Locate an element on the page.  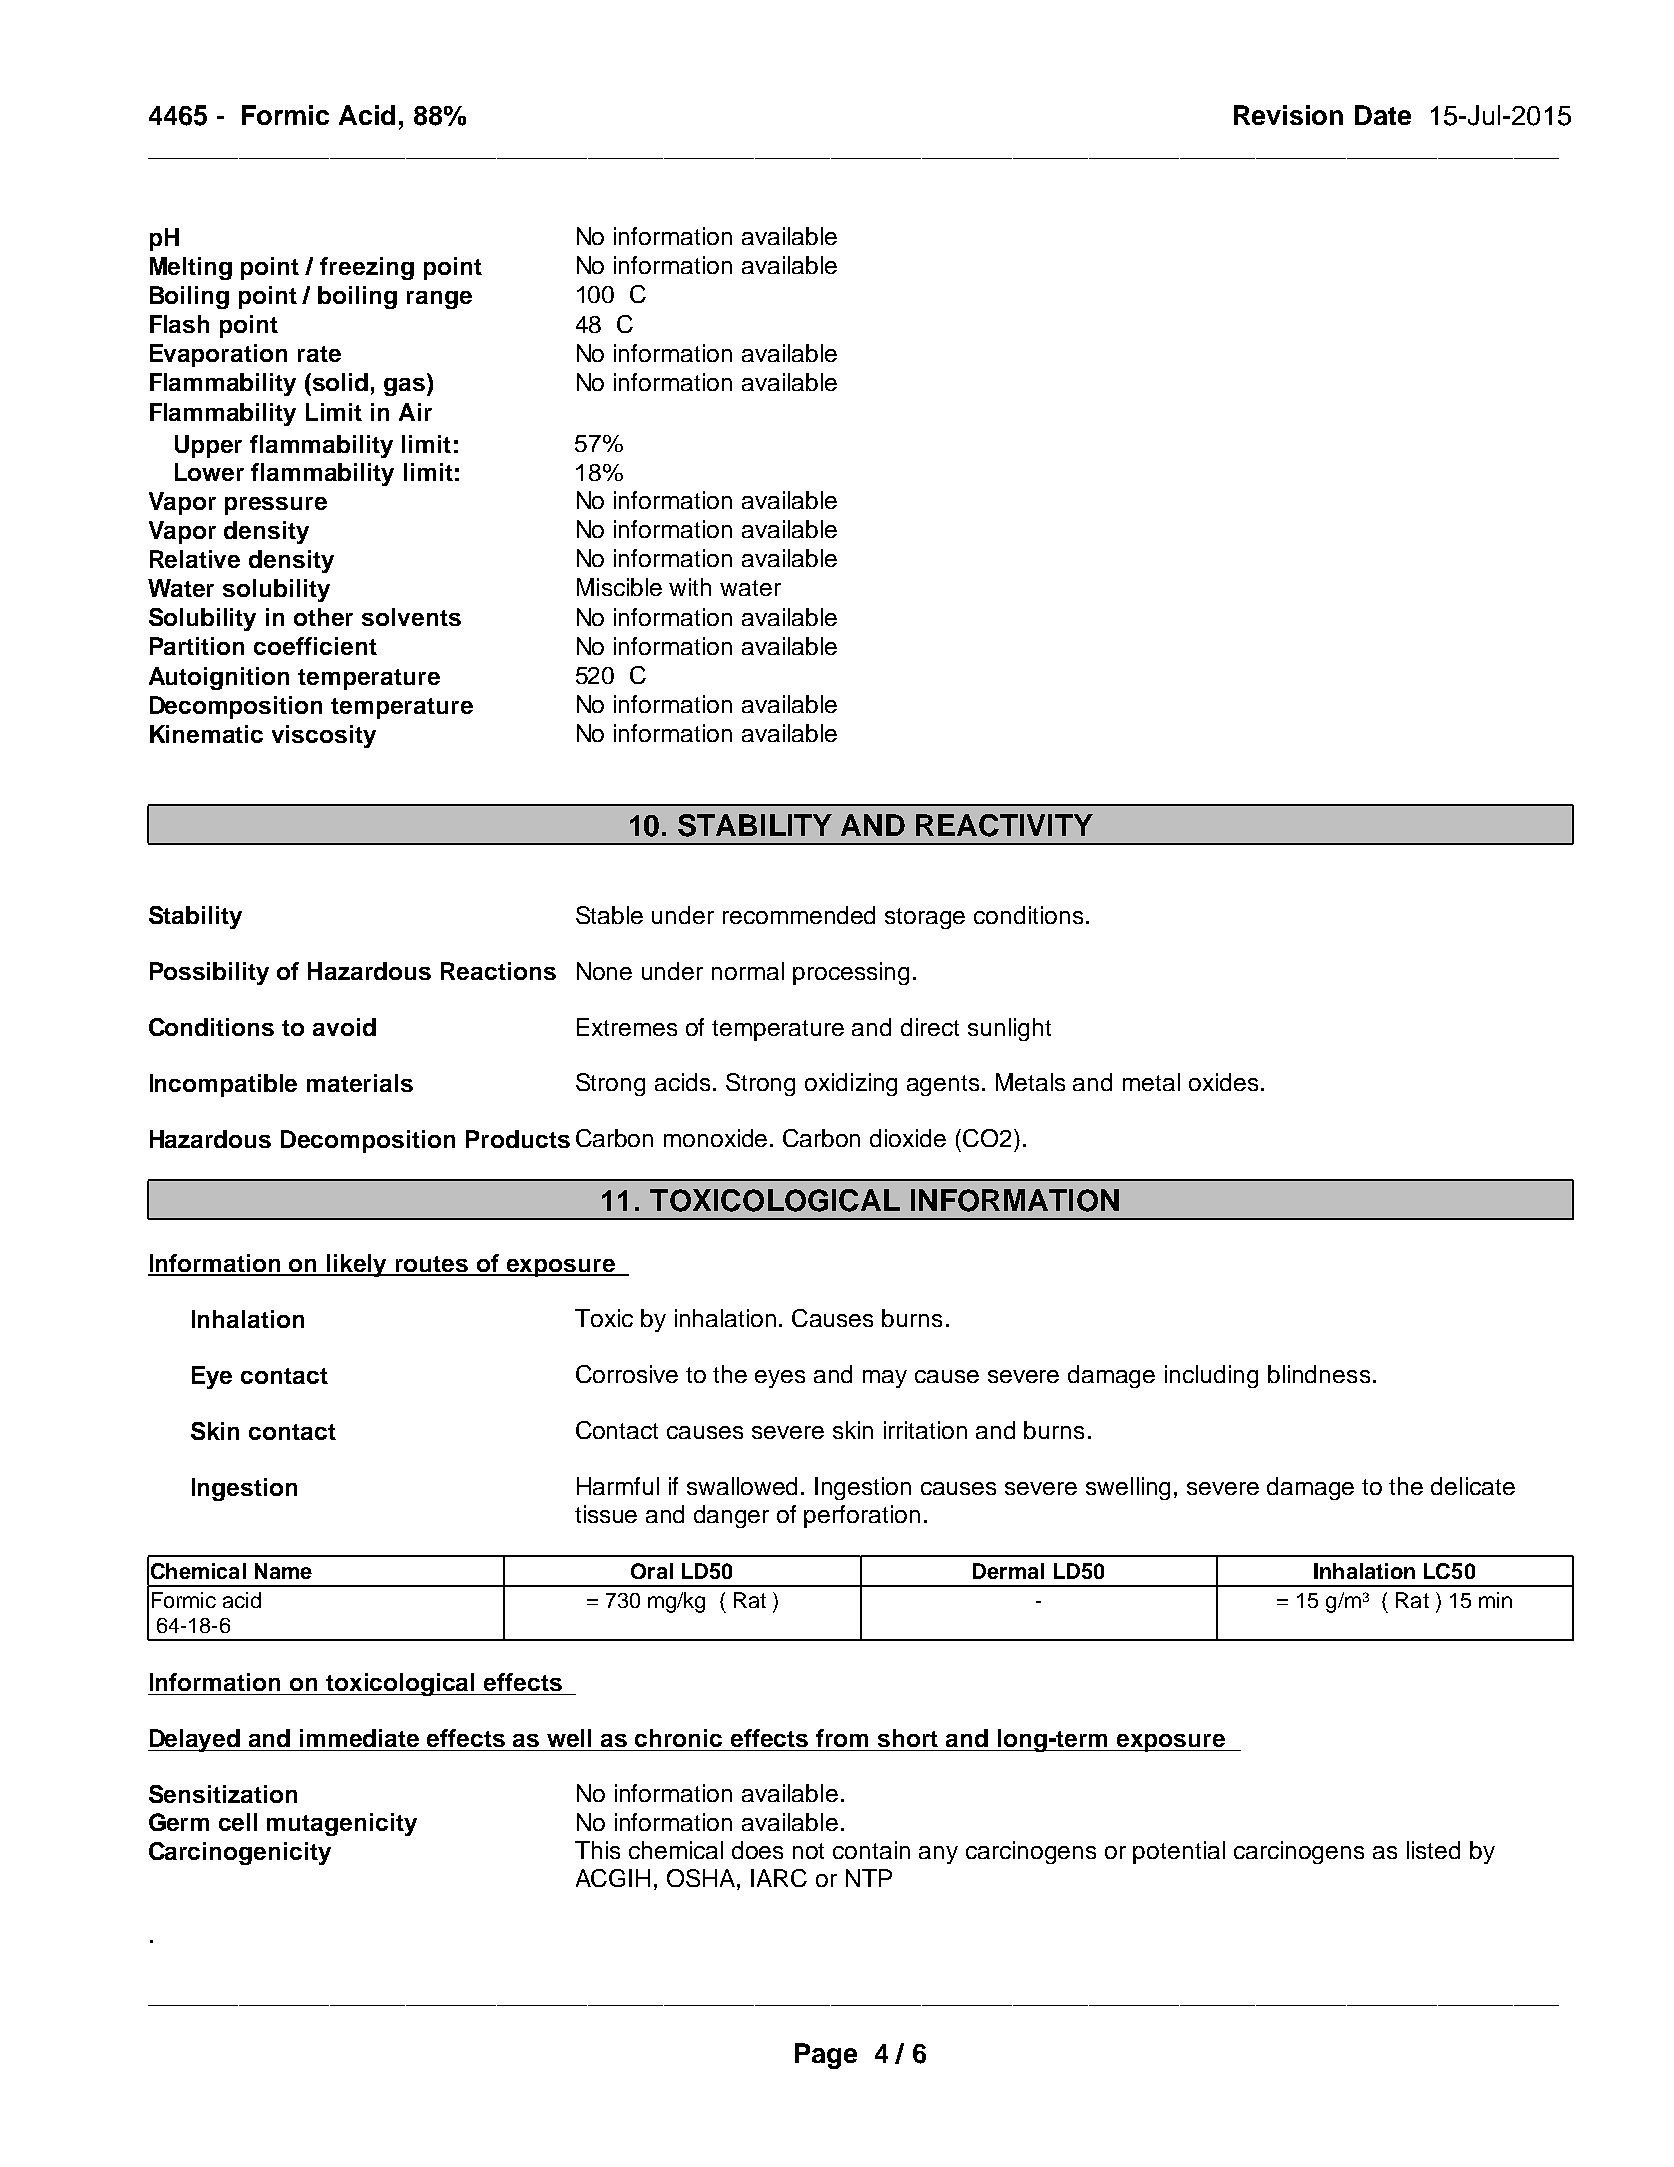
with is located at coordinates (690, 587).
